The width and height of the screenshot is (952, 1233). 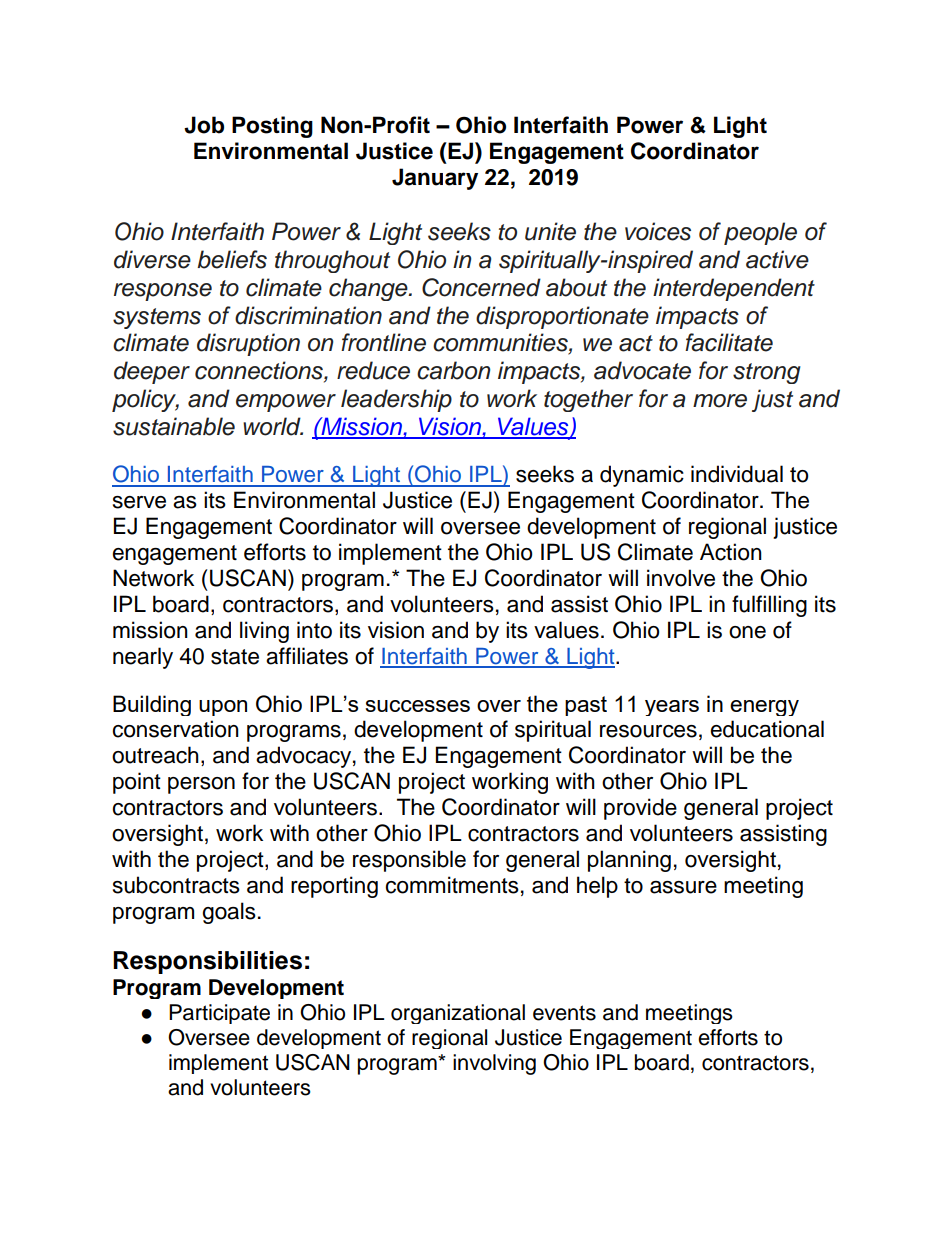 I want to click on into, so click(x=314, y=630).
